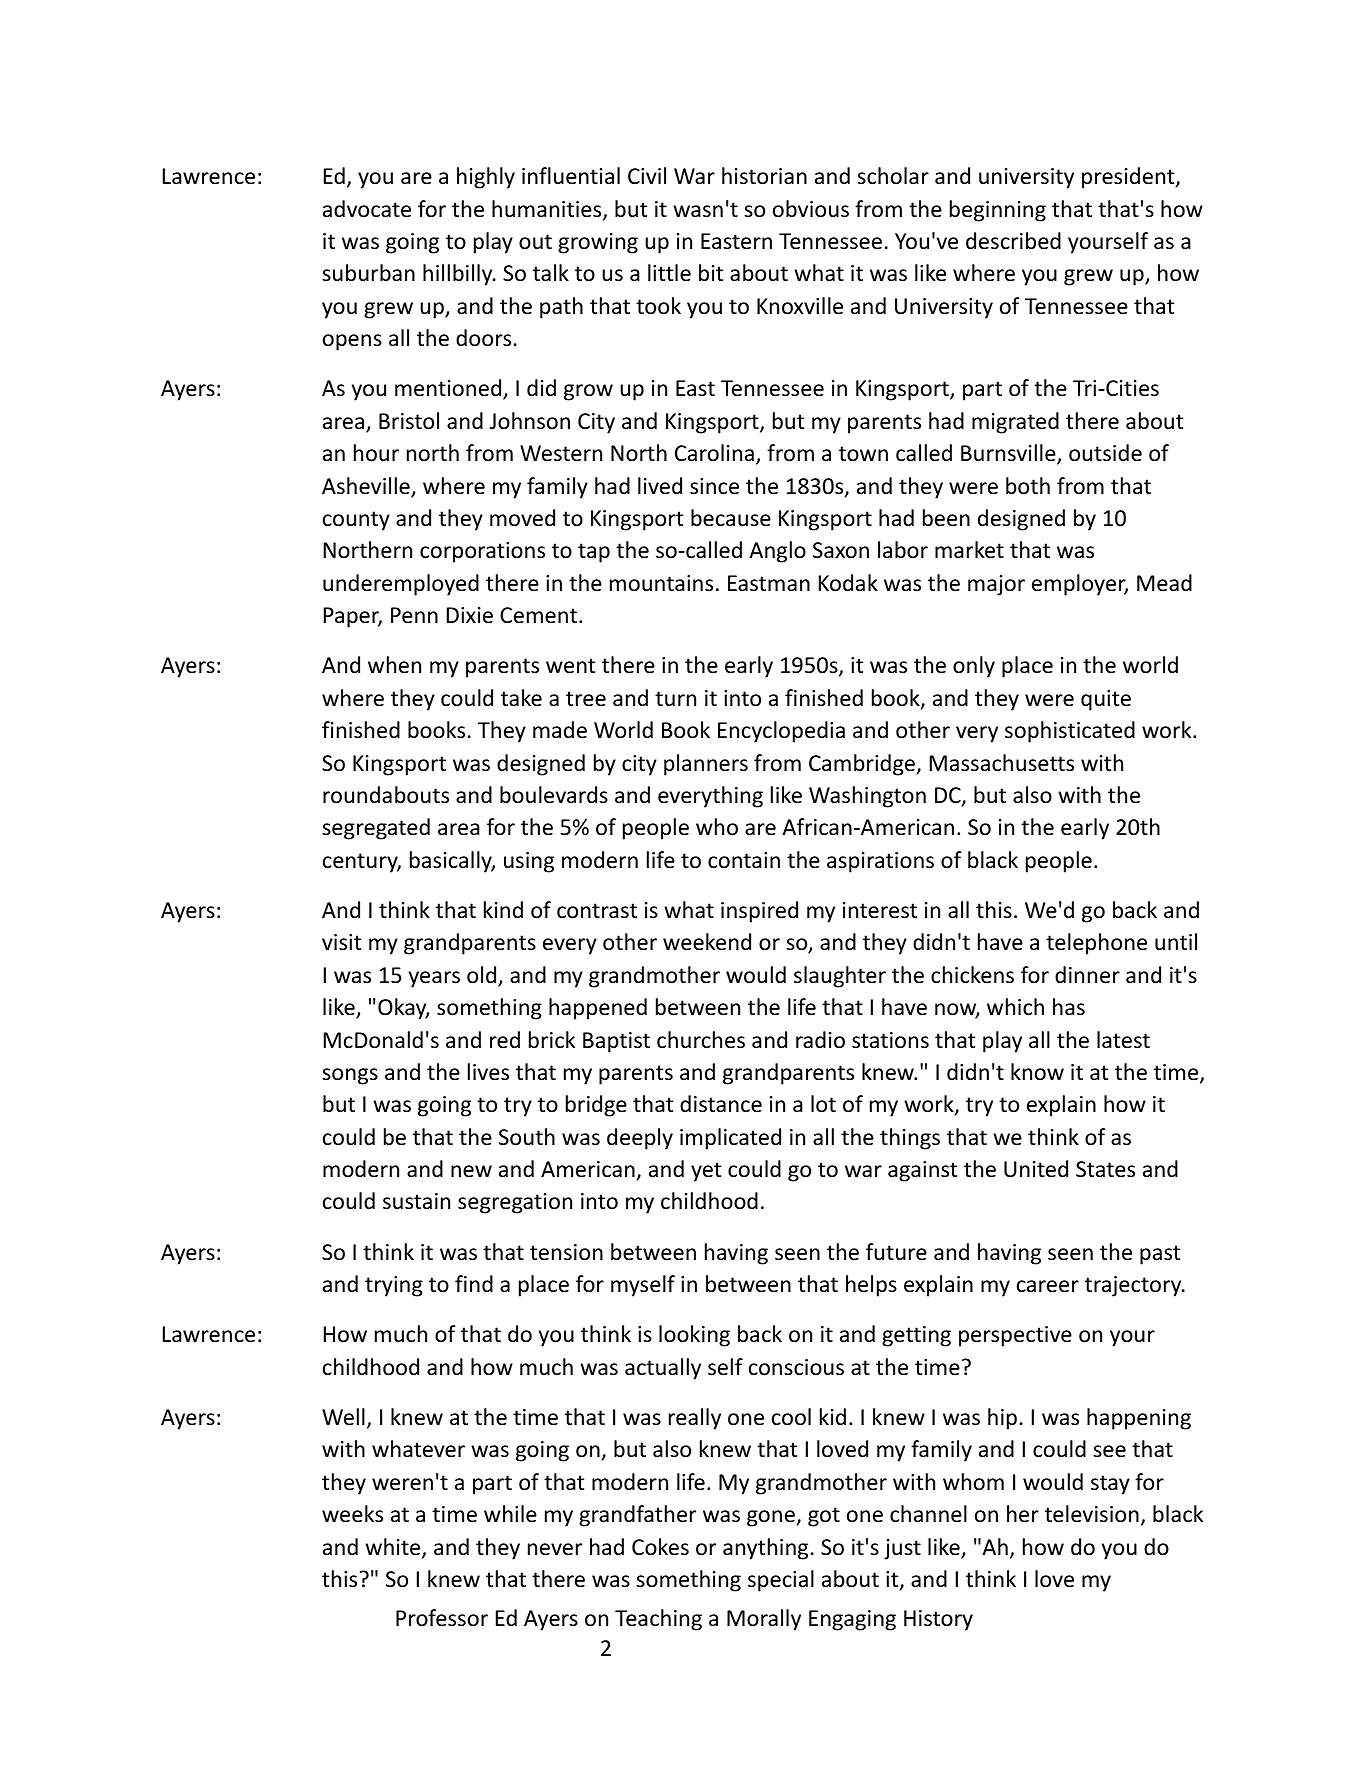 This screenshot has width=1368, height=1770. I want to click on kind, so click(503, 910).
